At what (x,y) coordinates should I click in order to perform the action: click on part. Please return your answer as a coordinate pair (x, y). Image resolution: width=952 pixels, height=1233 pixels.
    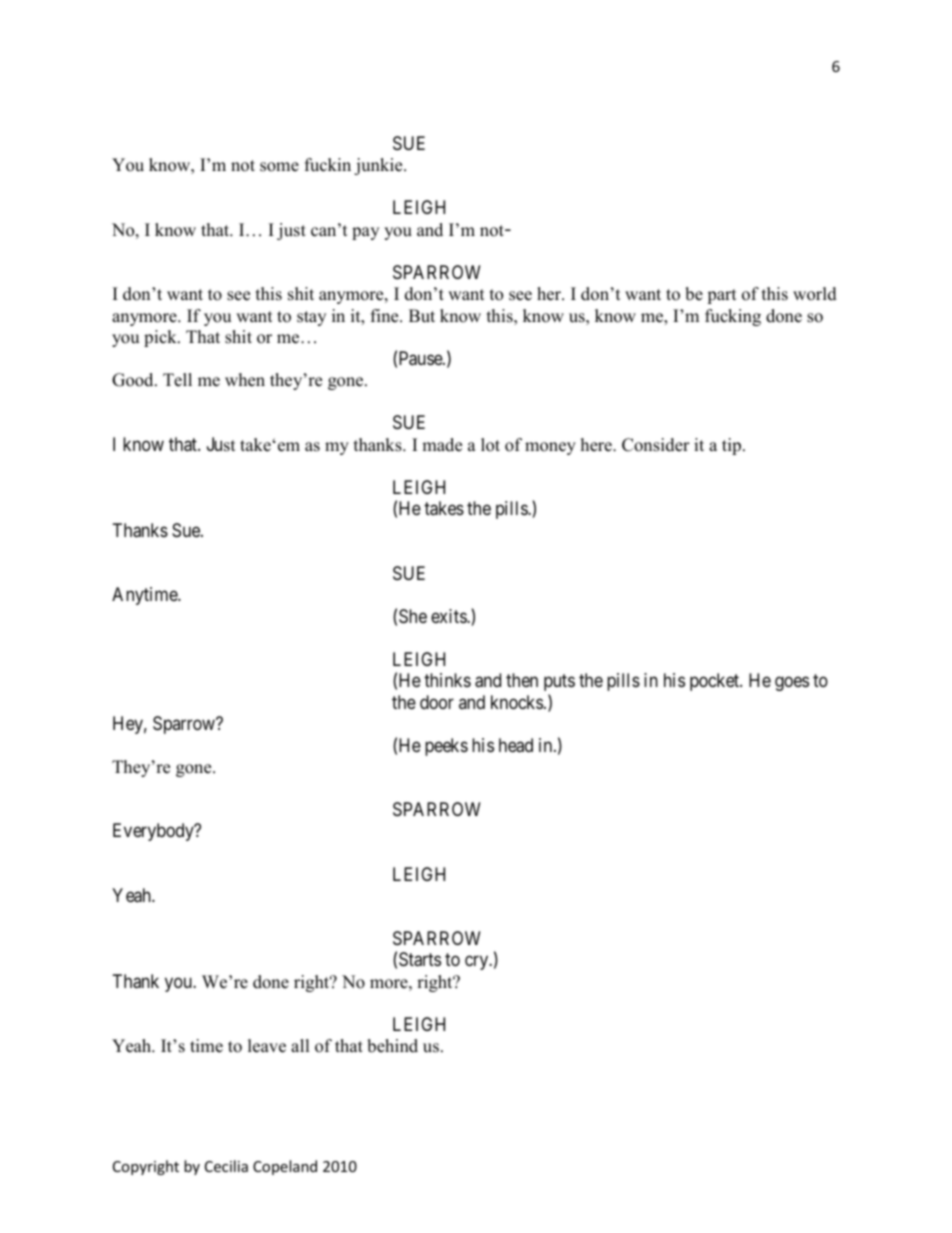
    Looking at the image, I should click on (722, 296).
